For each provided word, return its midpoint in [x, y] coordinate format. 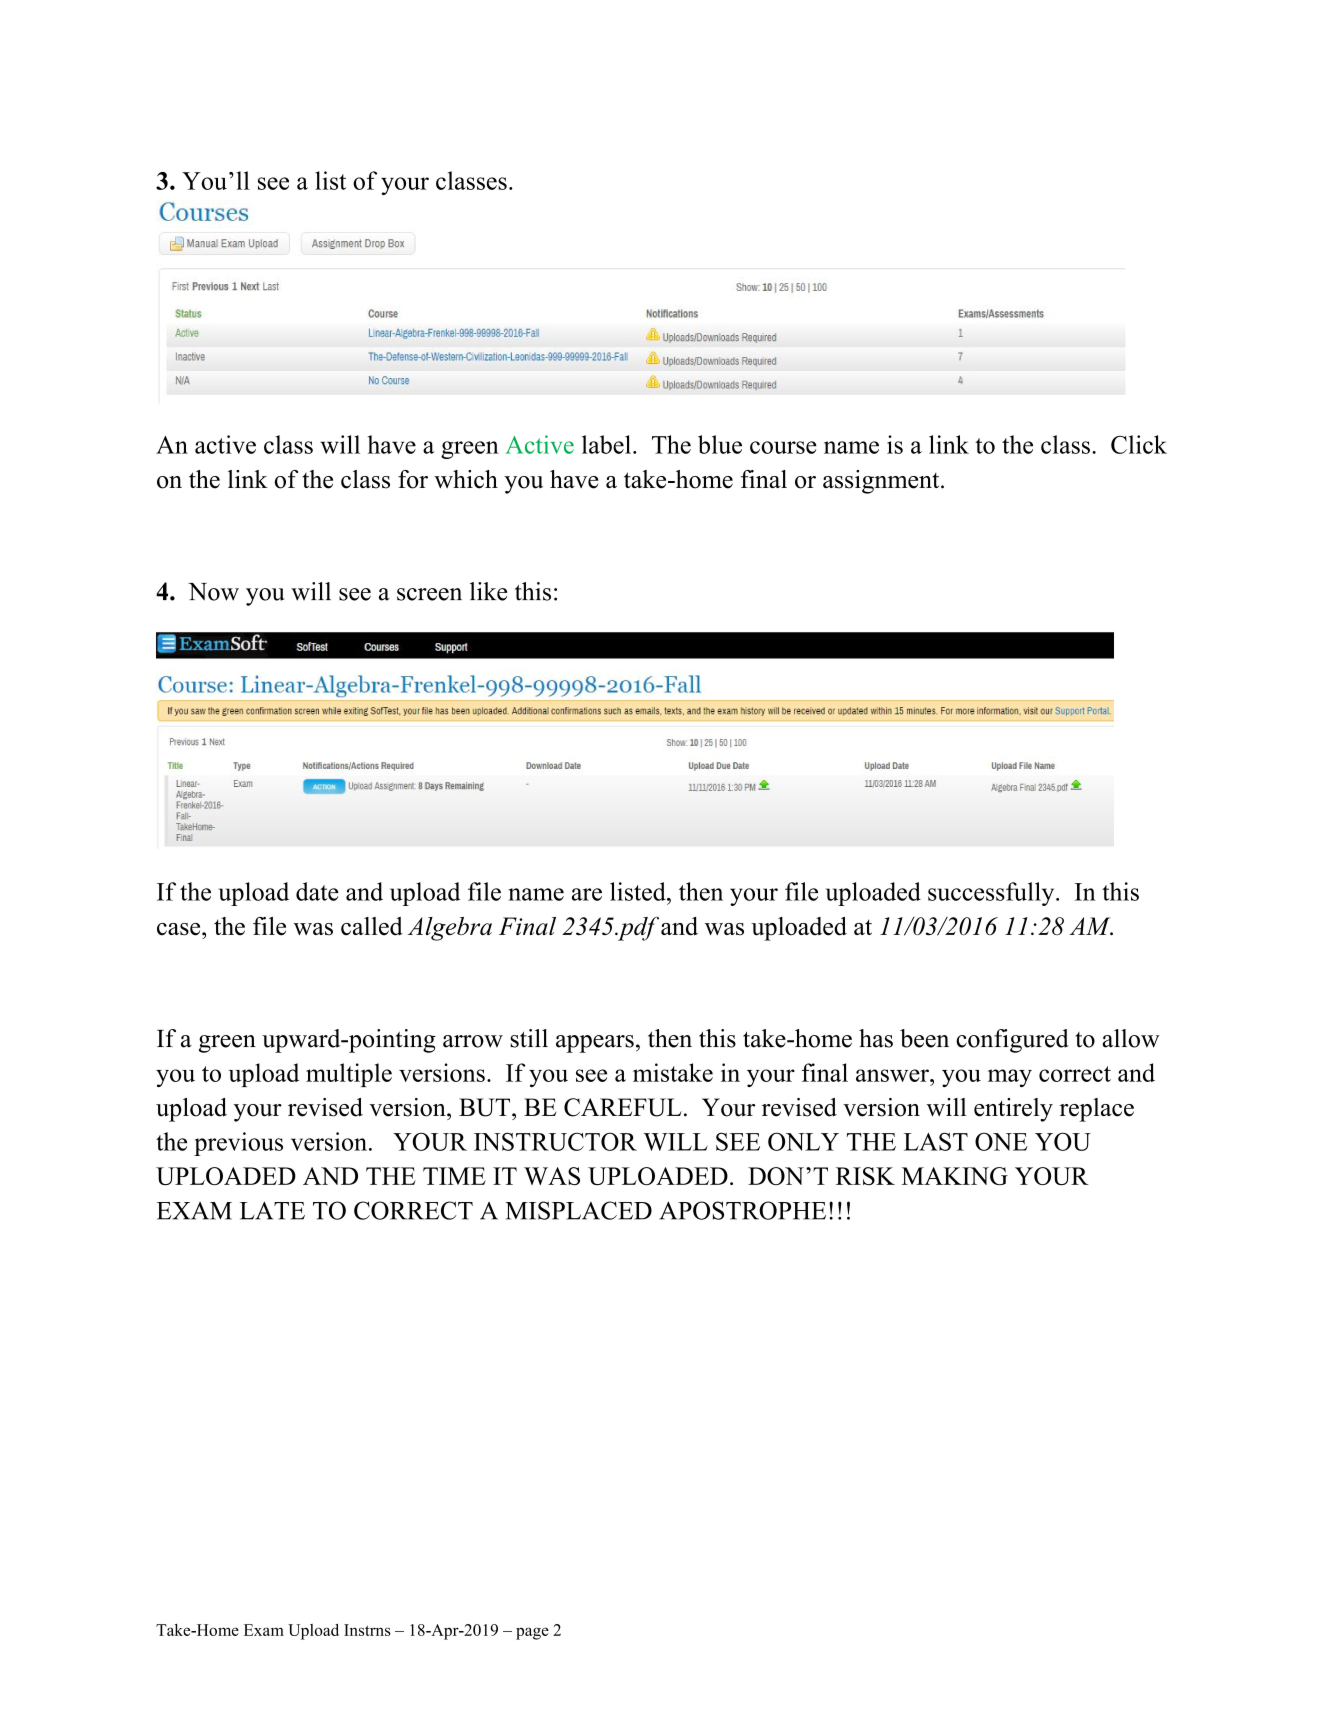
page [532, 1633]
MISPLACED [578, 1210]
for [413, 479]
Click [1139, 444]
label [606, 444]
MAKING [955, 1176]
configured [1012, 1041]
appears [595, 1044]
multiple [349, 1075]
